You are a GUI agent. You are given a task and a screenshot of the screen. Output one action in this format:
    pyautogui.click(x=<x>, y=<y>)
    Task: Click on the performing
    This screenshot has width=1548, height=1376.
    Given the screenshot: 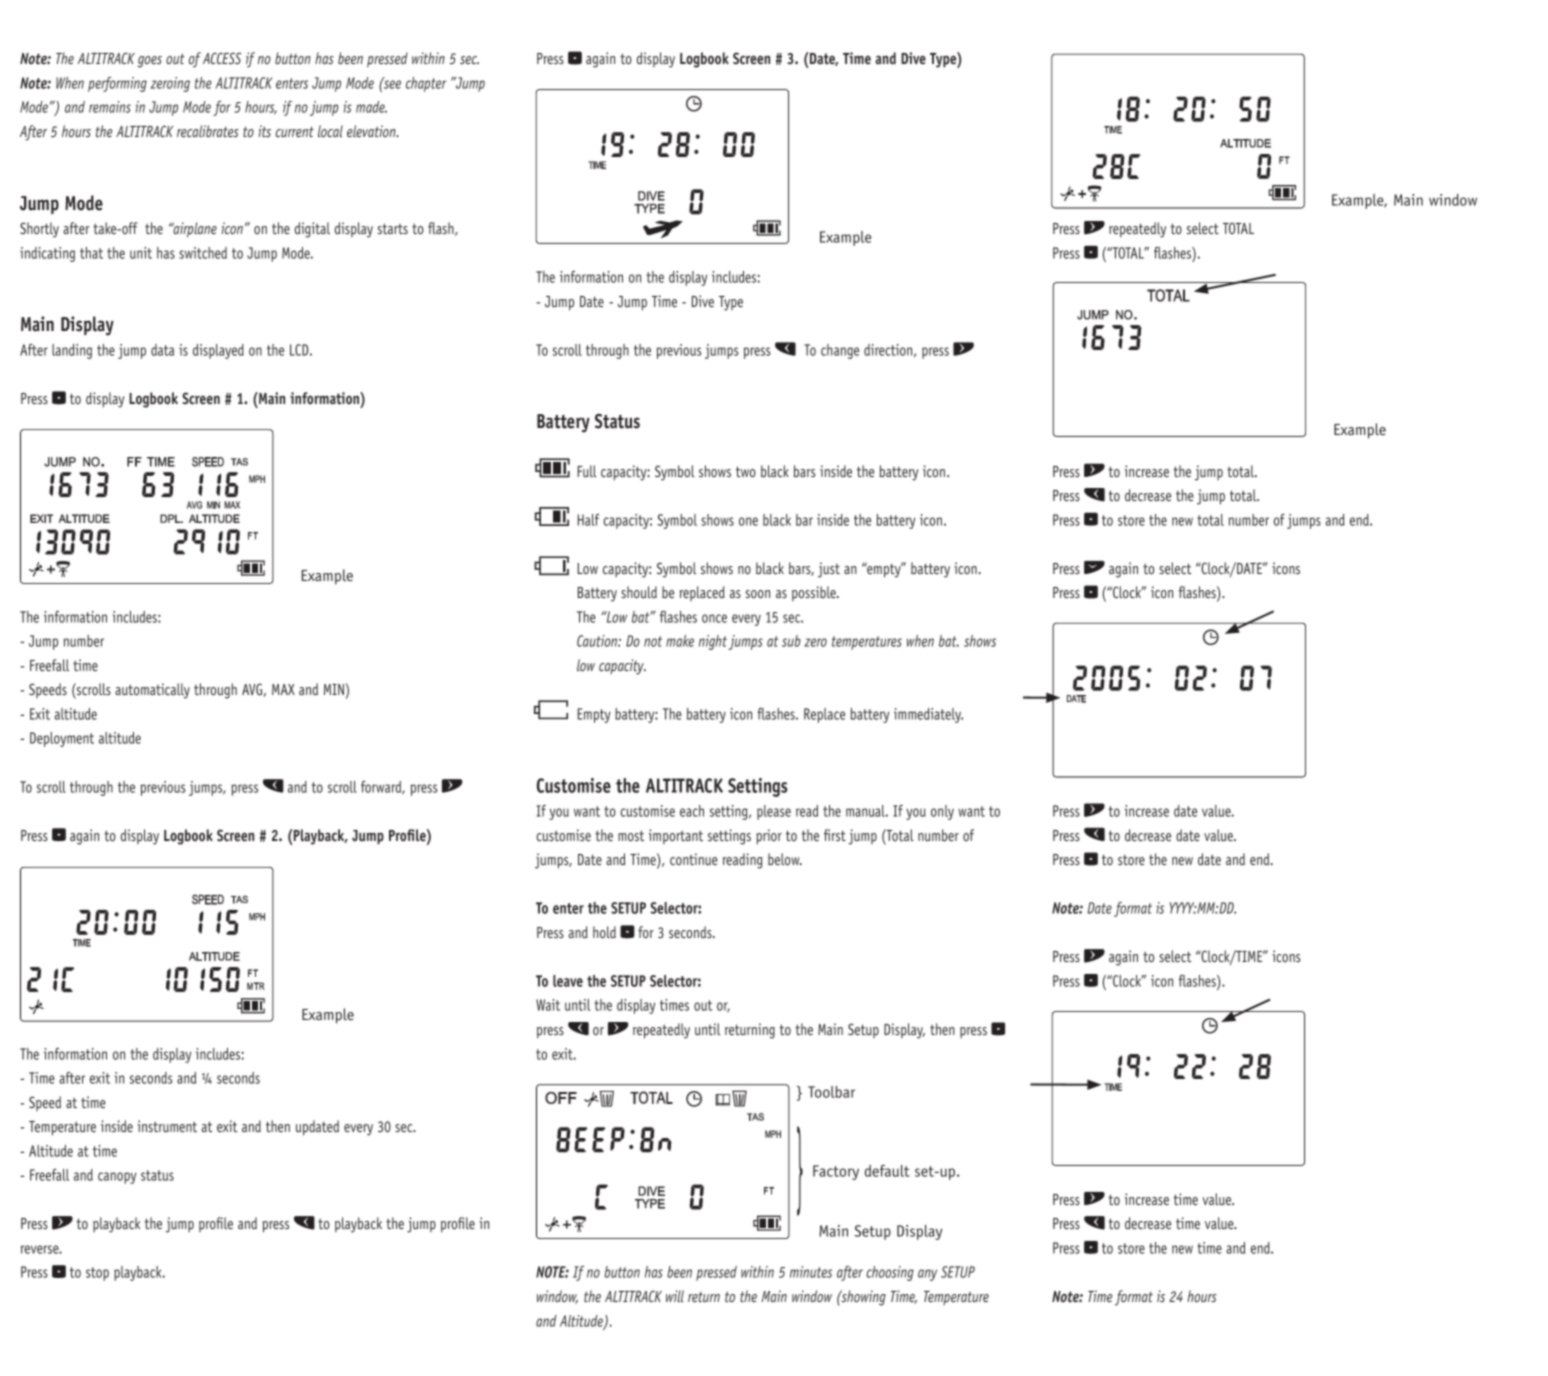 What is the action you would take?
    pyautogui.click(x=117, y=84)
